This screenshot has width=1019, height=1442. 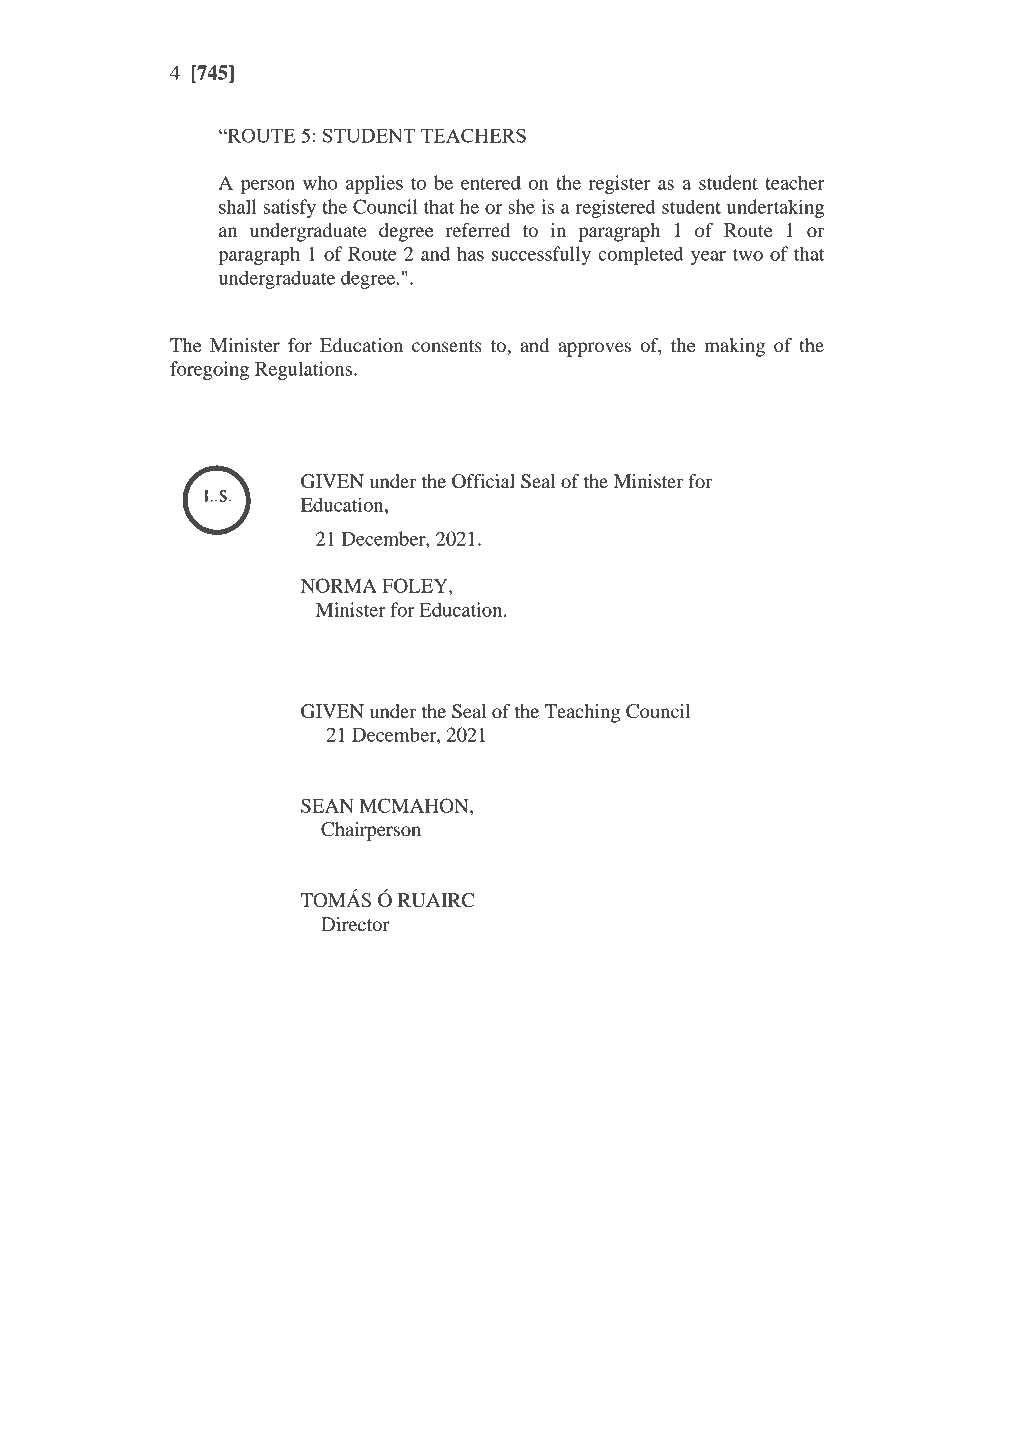 What do you see at coordinates (708, 258) in the screenshot?
I see `year` at bounding box center [708, 258].
